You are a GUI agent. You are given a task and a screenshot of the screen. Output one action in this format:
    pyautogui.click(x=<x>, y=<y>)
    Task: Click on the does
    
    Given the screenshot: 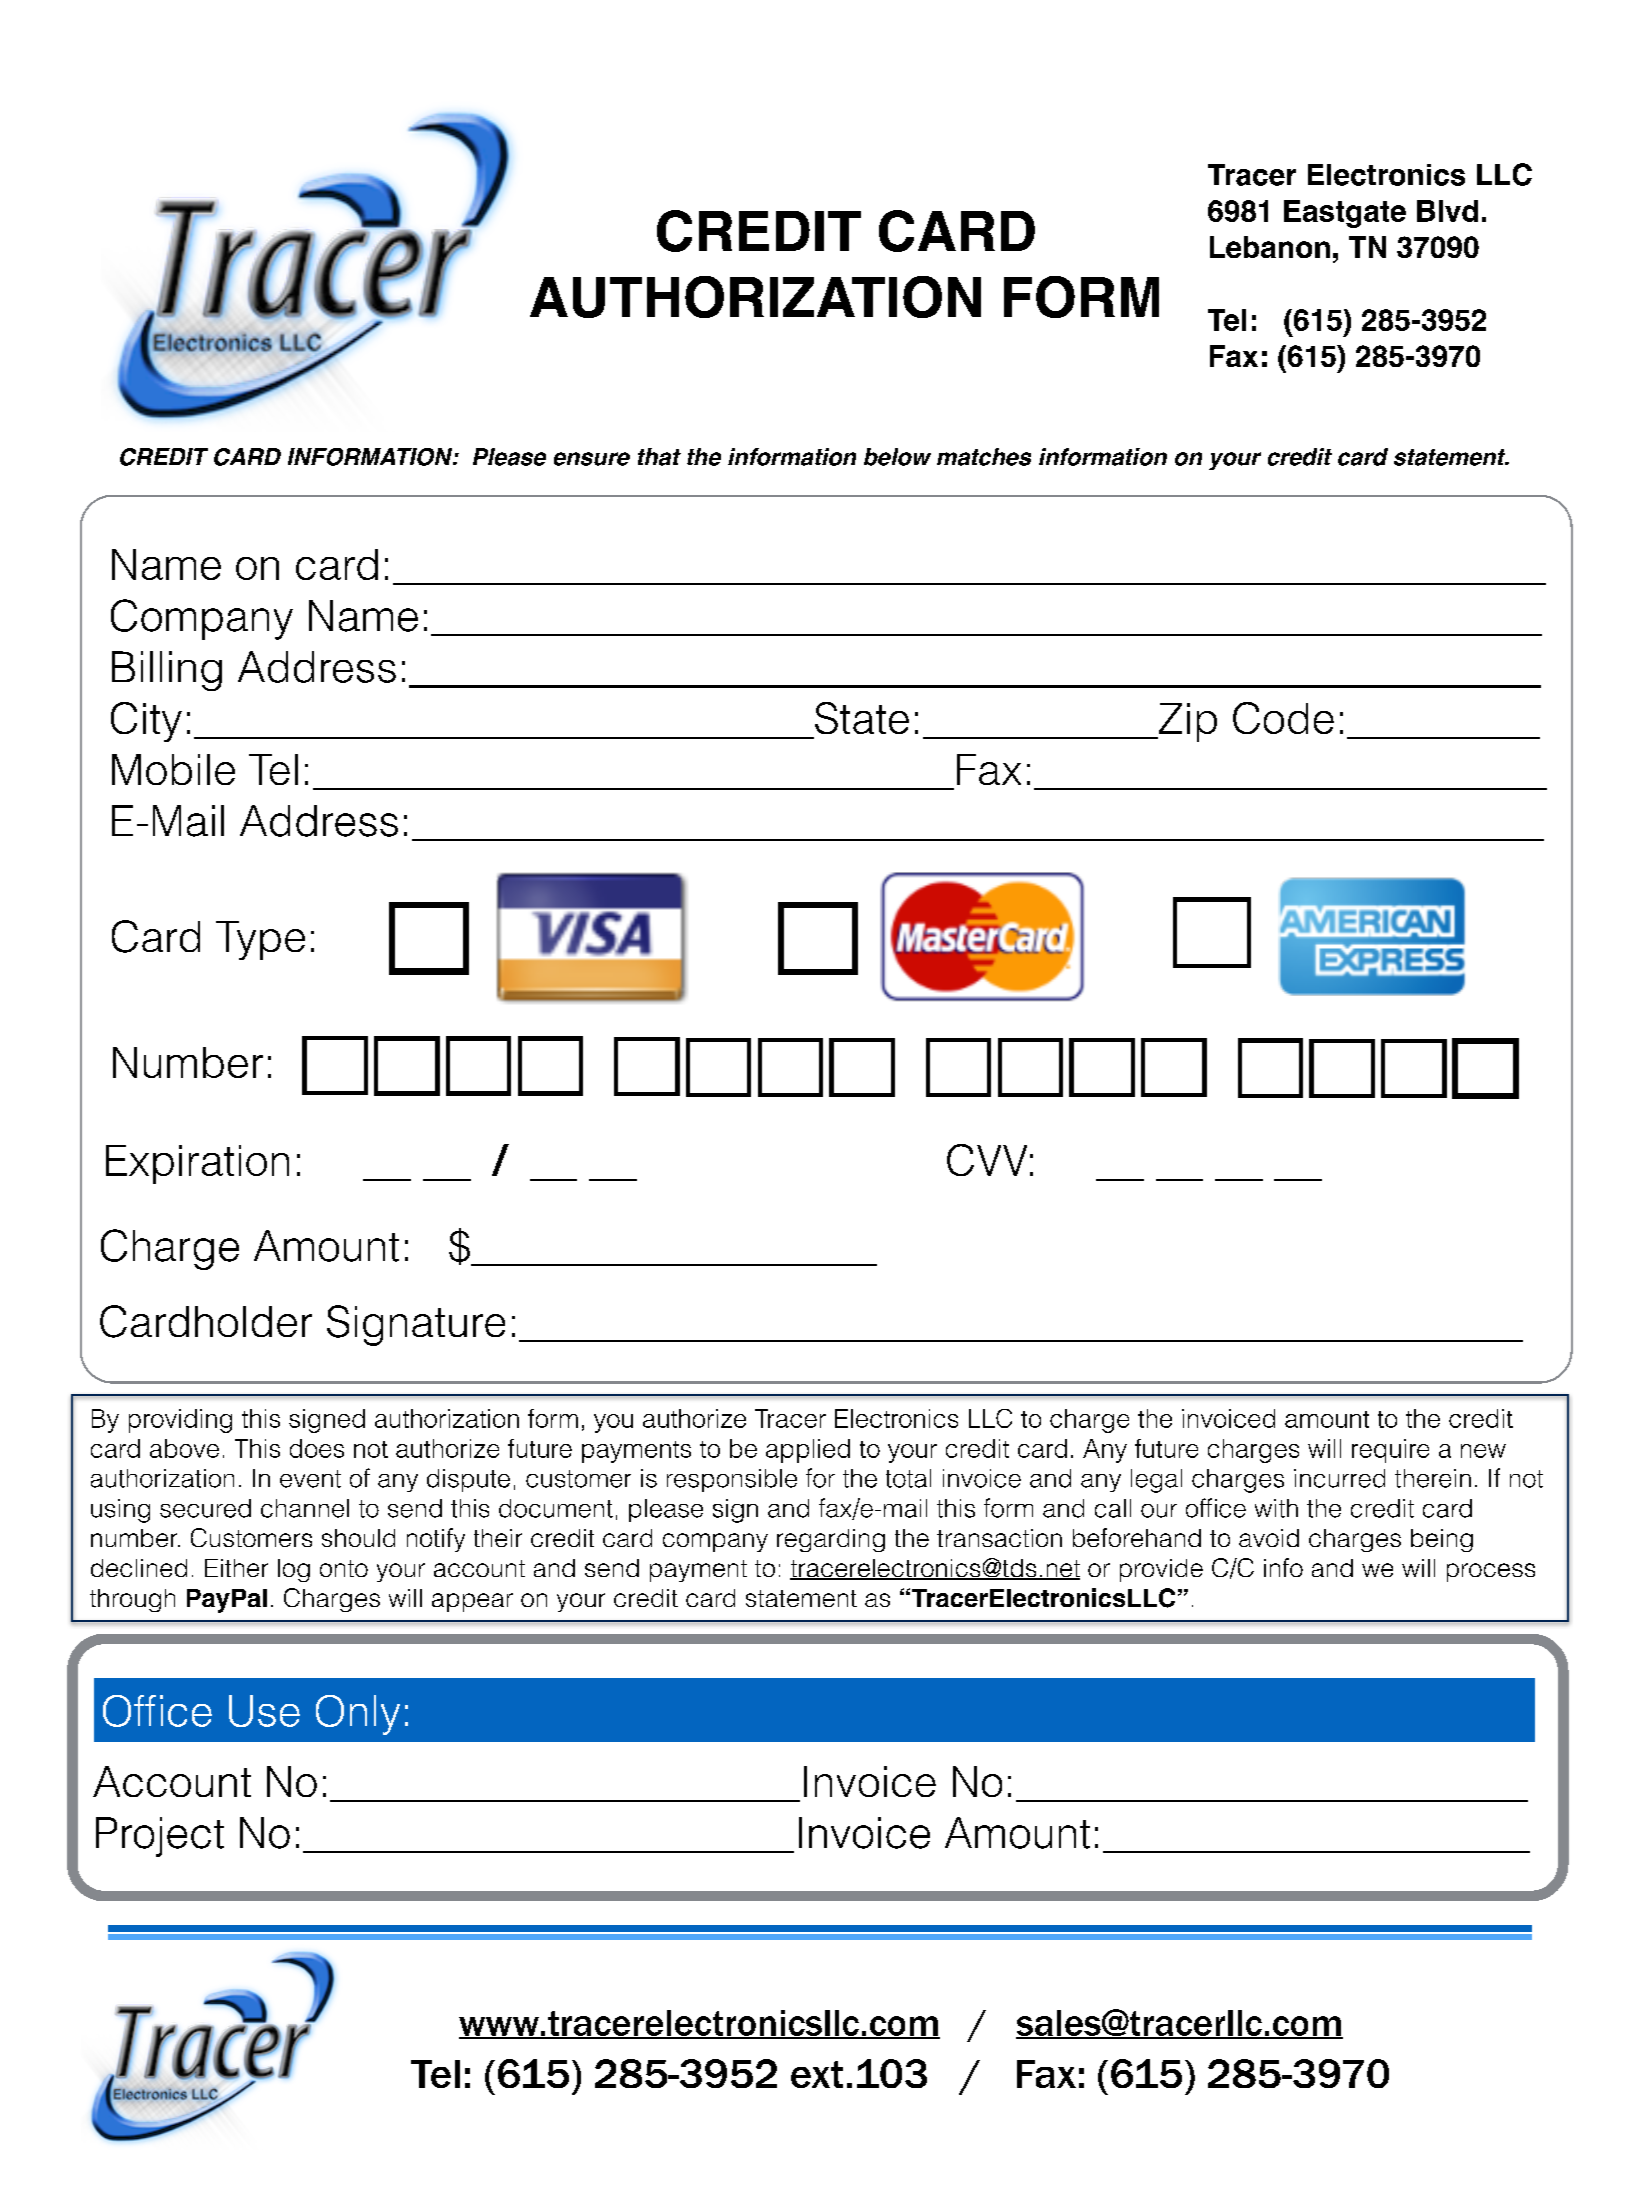 What is the action you would take?
    pyautogui.click(x=317, y=1448)
